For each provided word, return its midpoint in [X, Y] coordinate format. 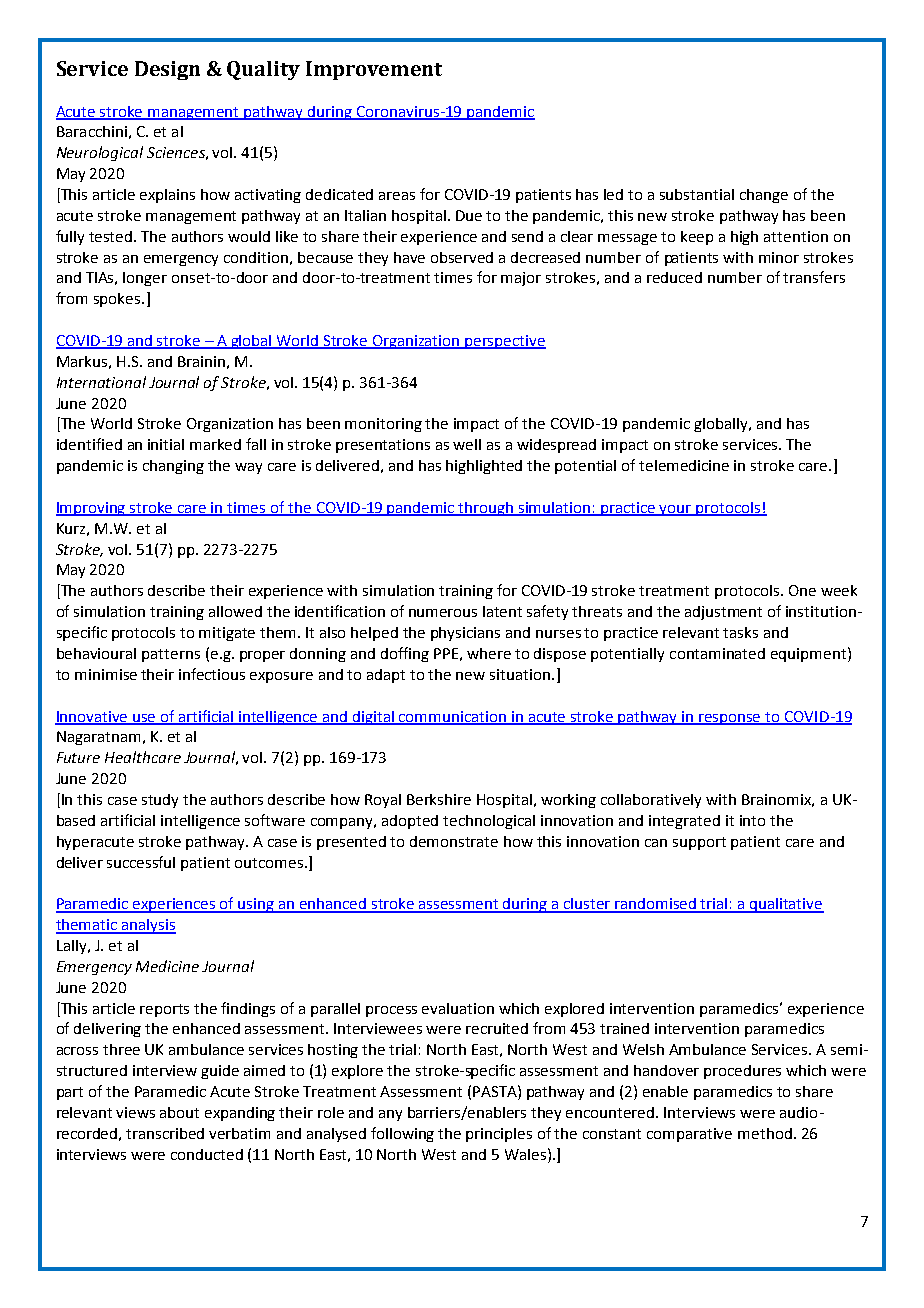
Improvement [374, 70]
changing [173, 467]
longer [145, 279]
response [731, 719]
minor [779, 257]
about [179, 1112]
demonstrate [454, 841]
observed [462, 257]
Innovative [93, 717]
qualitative [786, 905]
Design [167, 70]
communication [453, 717]
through [486, 509]
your [675, 510]
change [764, 196]
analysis [148, 926]
